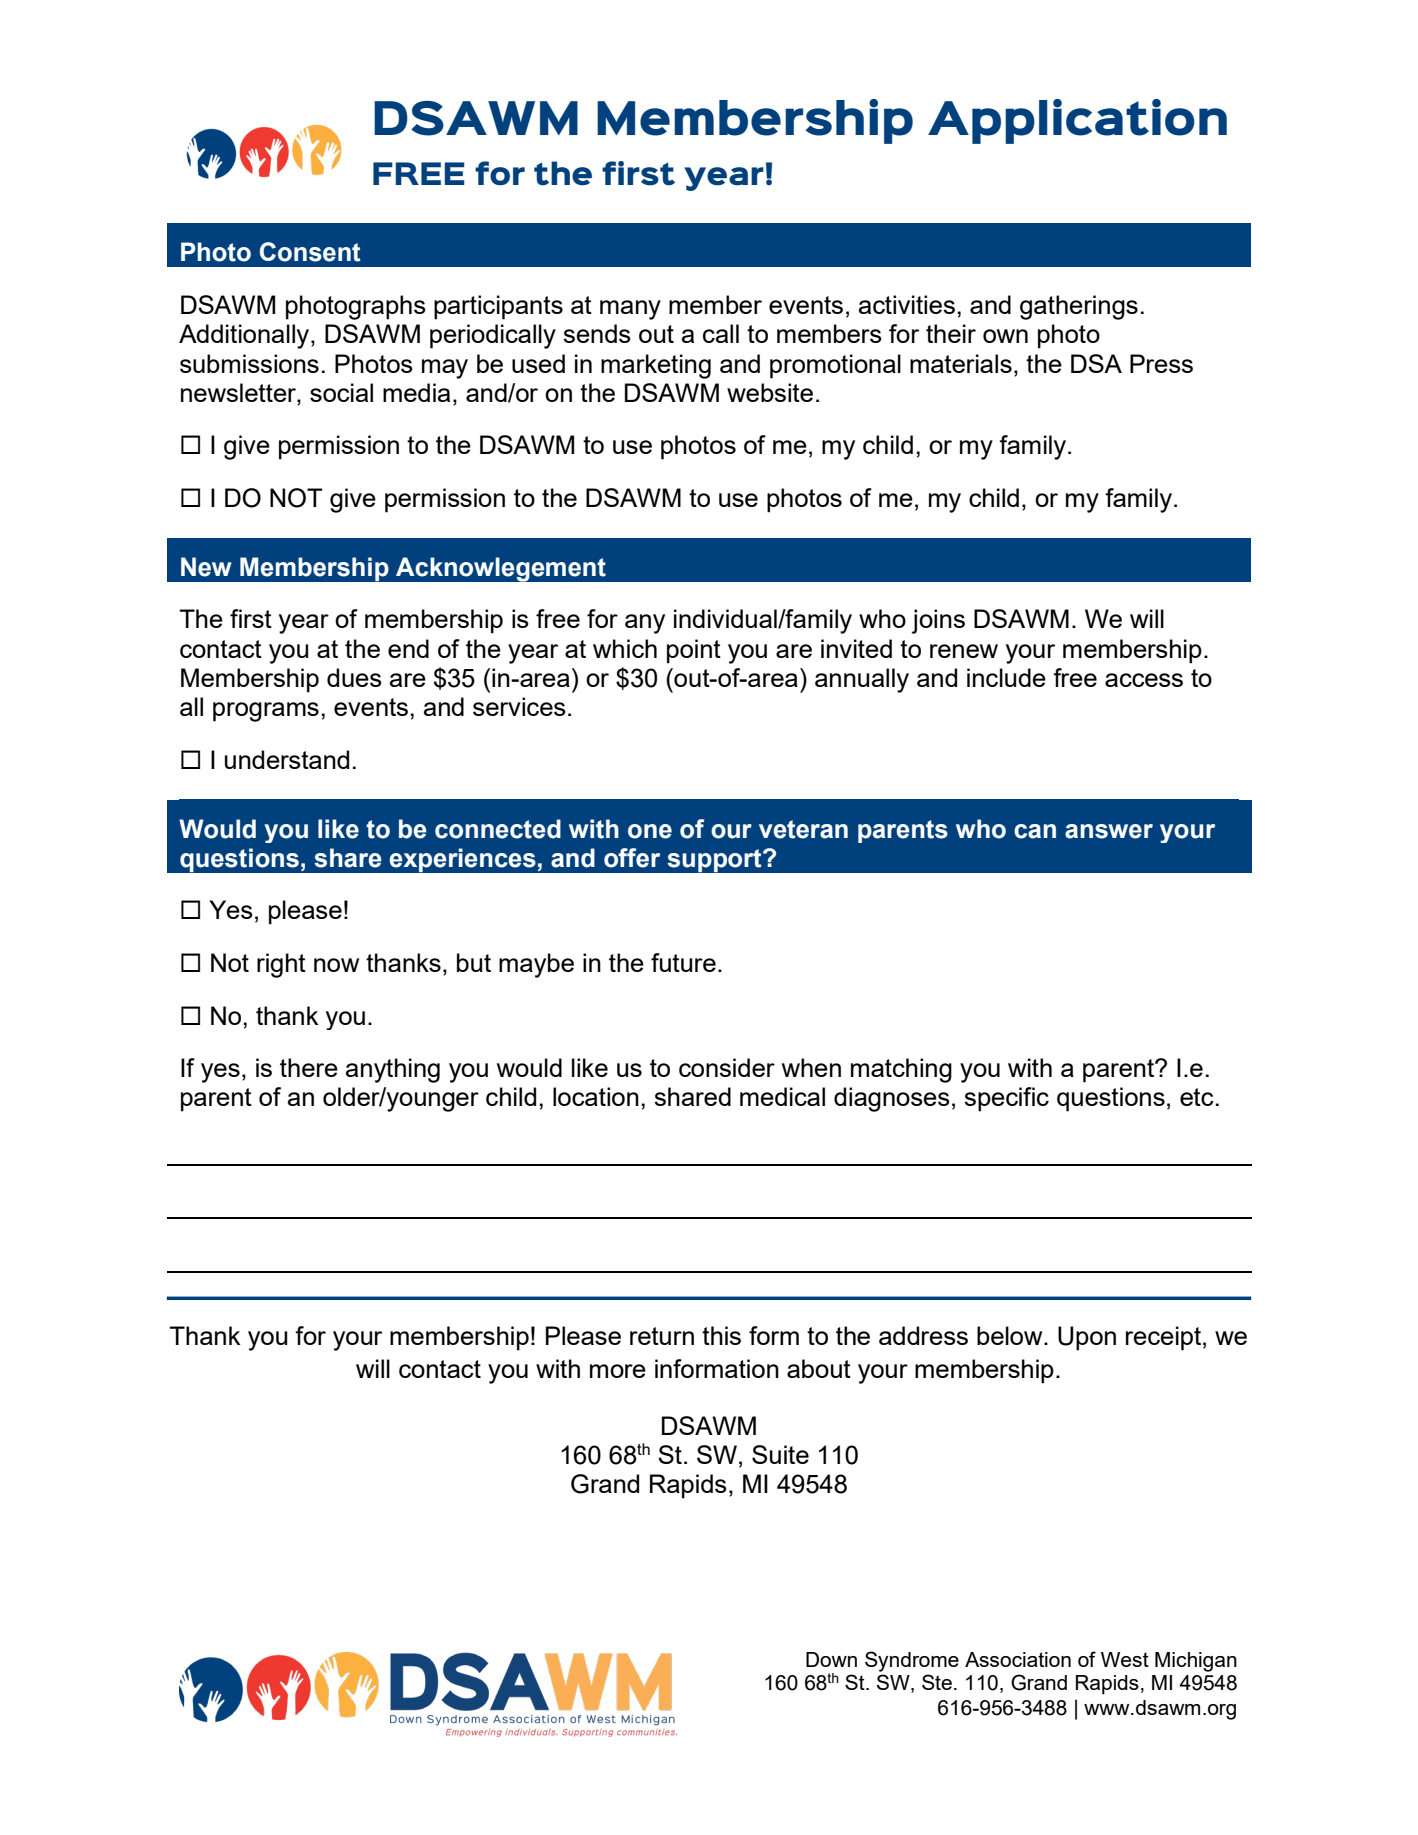 The height and width of the screenshot is (1835, 1418). Describe the element at coordinates (630, 310) in the screenshot. I see `many` at that location.
